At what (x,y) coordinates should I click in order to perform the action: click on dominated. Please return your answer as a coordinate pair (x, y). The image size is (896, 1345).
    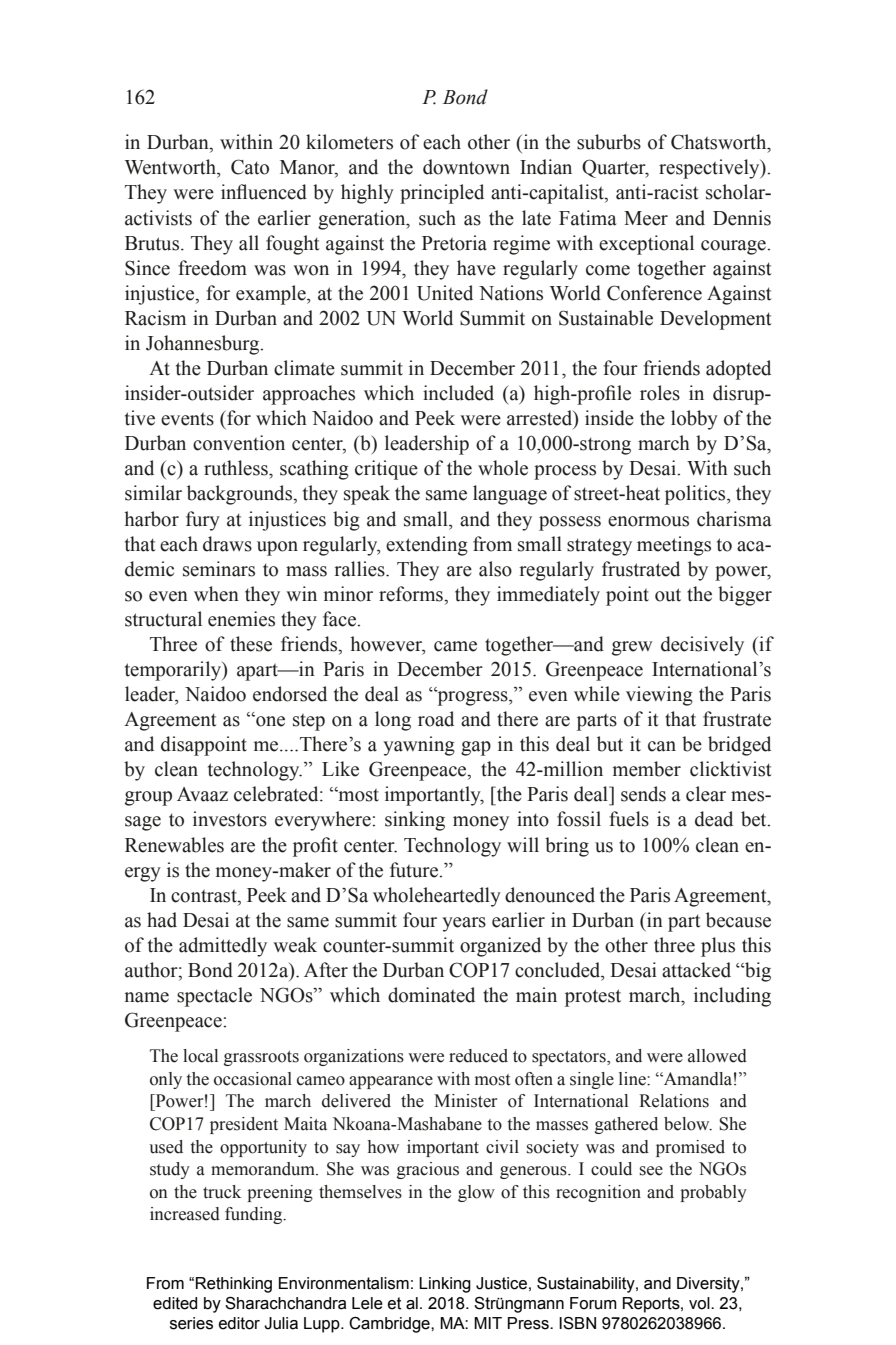
    Looking at the image, I should click on (431, 995).
